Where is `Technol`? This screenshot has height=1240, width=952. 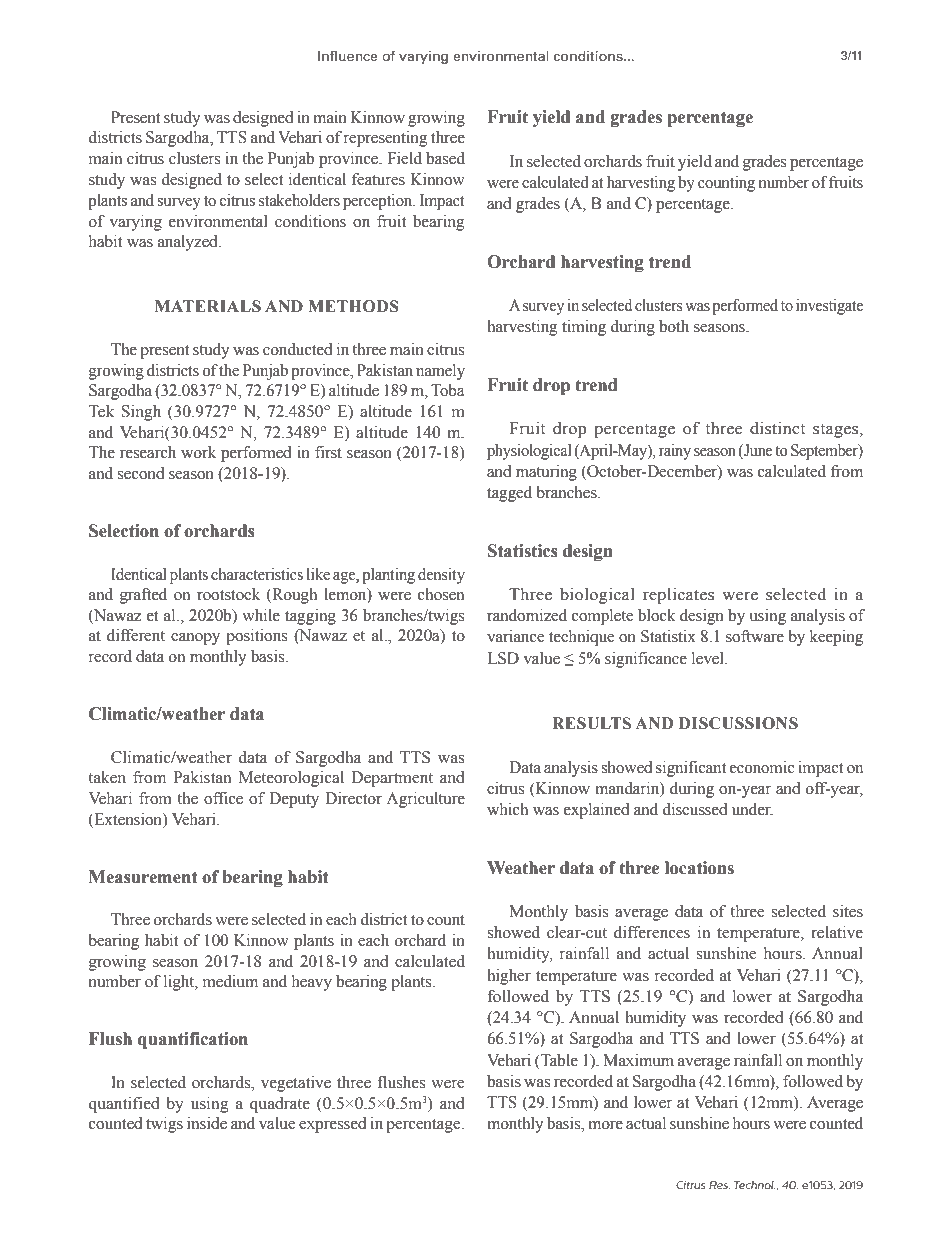 Technol is located at coordinates (755, 1185).
